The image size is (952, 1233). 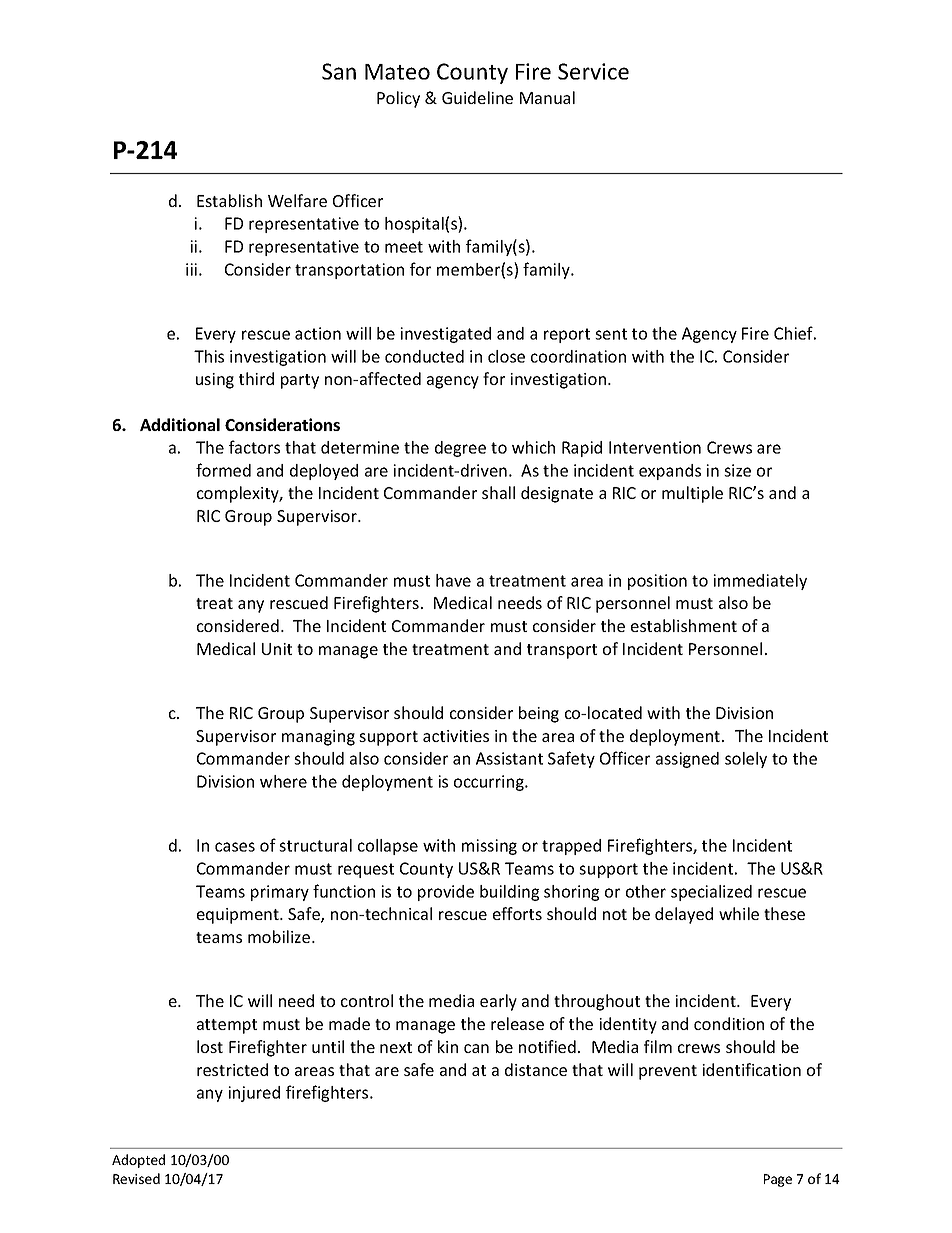 What do you see at coordinates (593, 71) in the screenshot?
I see `Service` at bounding box center [593, 71].
